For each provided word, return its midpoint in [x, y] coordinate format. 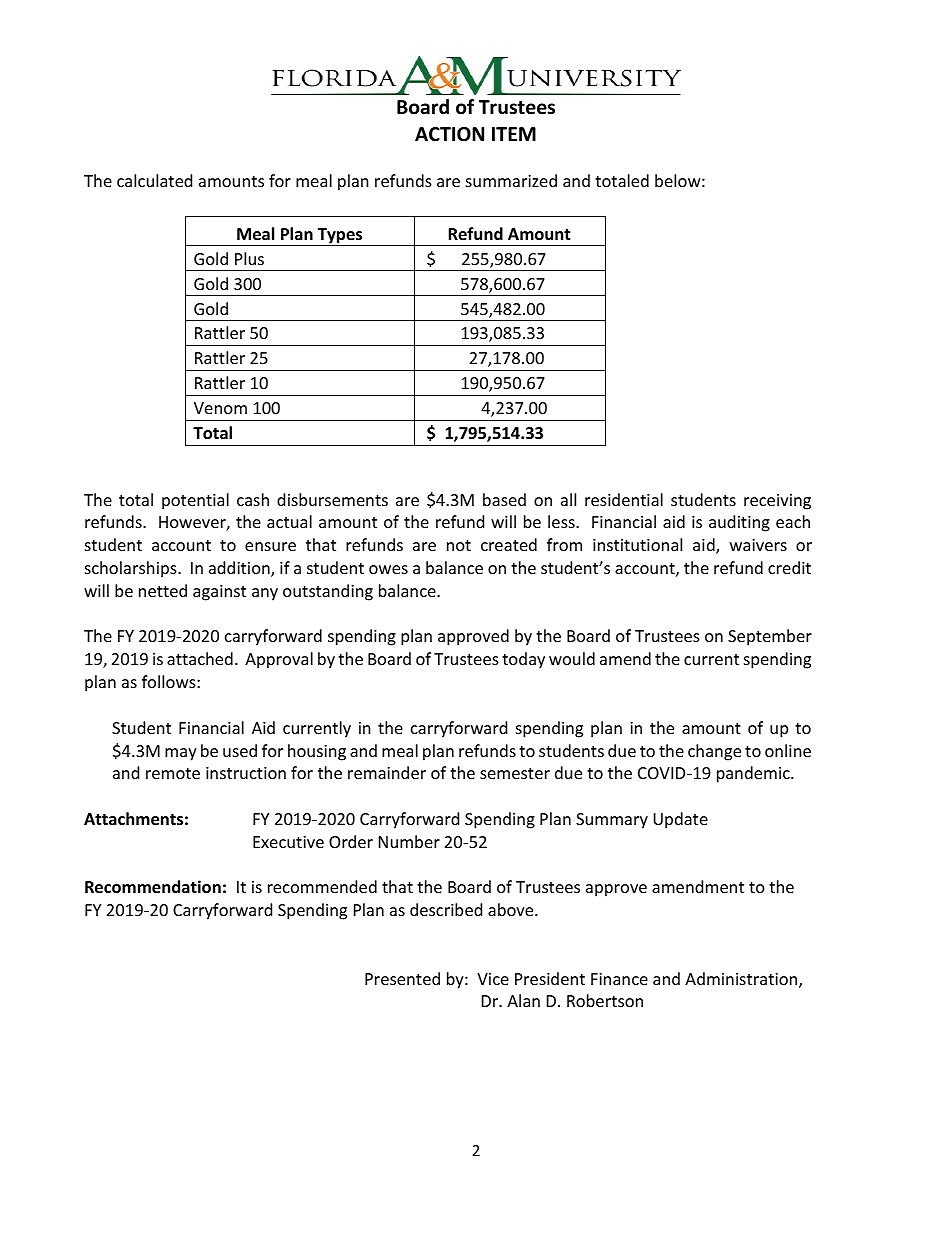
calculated [154, 180]
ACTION [449, 134]
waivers [758, 545]
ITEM [514, 134]
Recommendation [153, 887]
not [459, 545]
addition [240, 569]
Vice [493, 979]
